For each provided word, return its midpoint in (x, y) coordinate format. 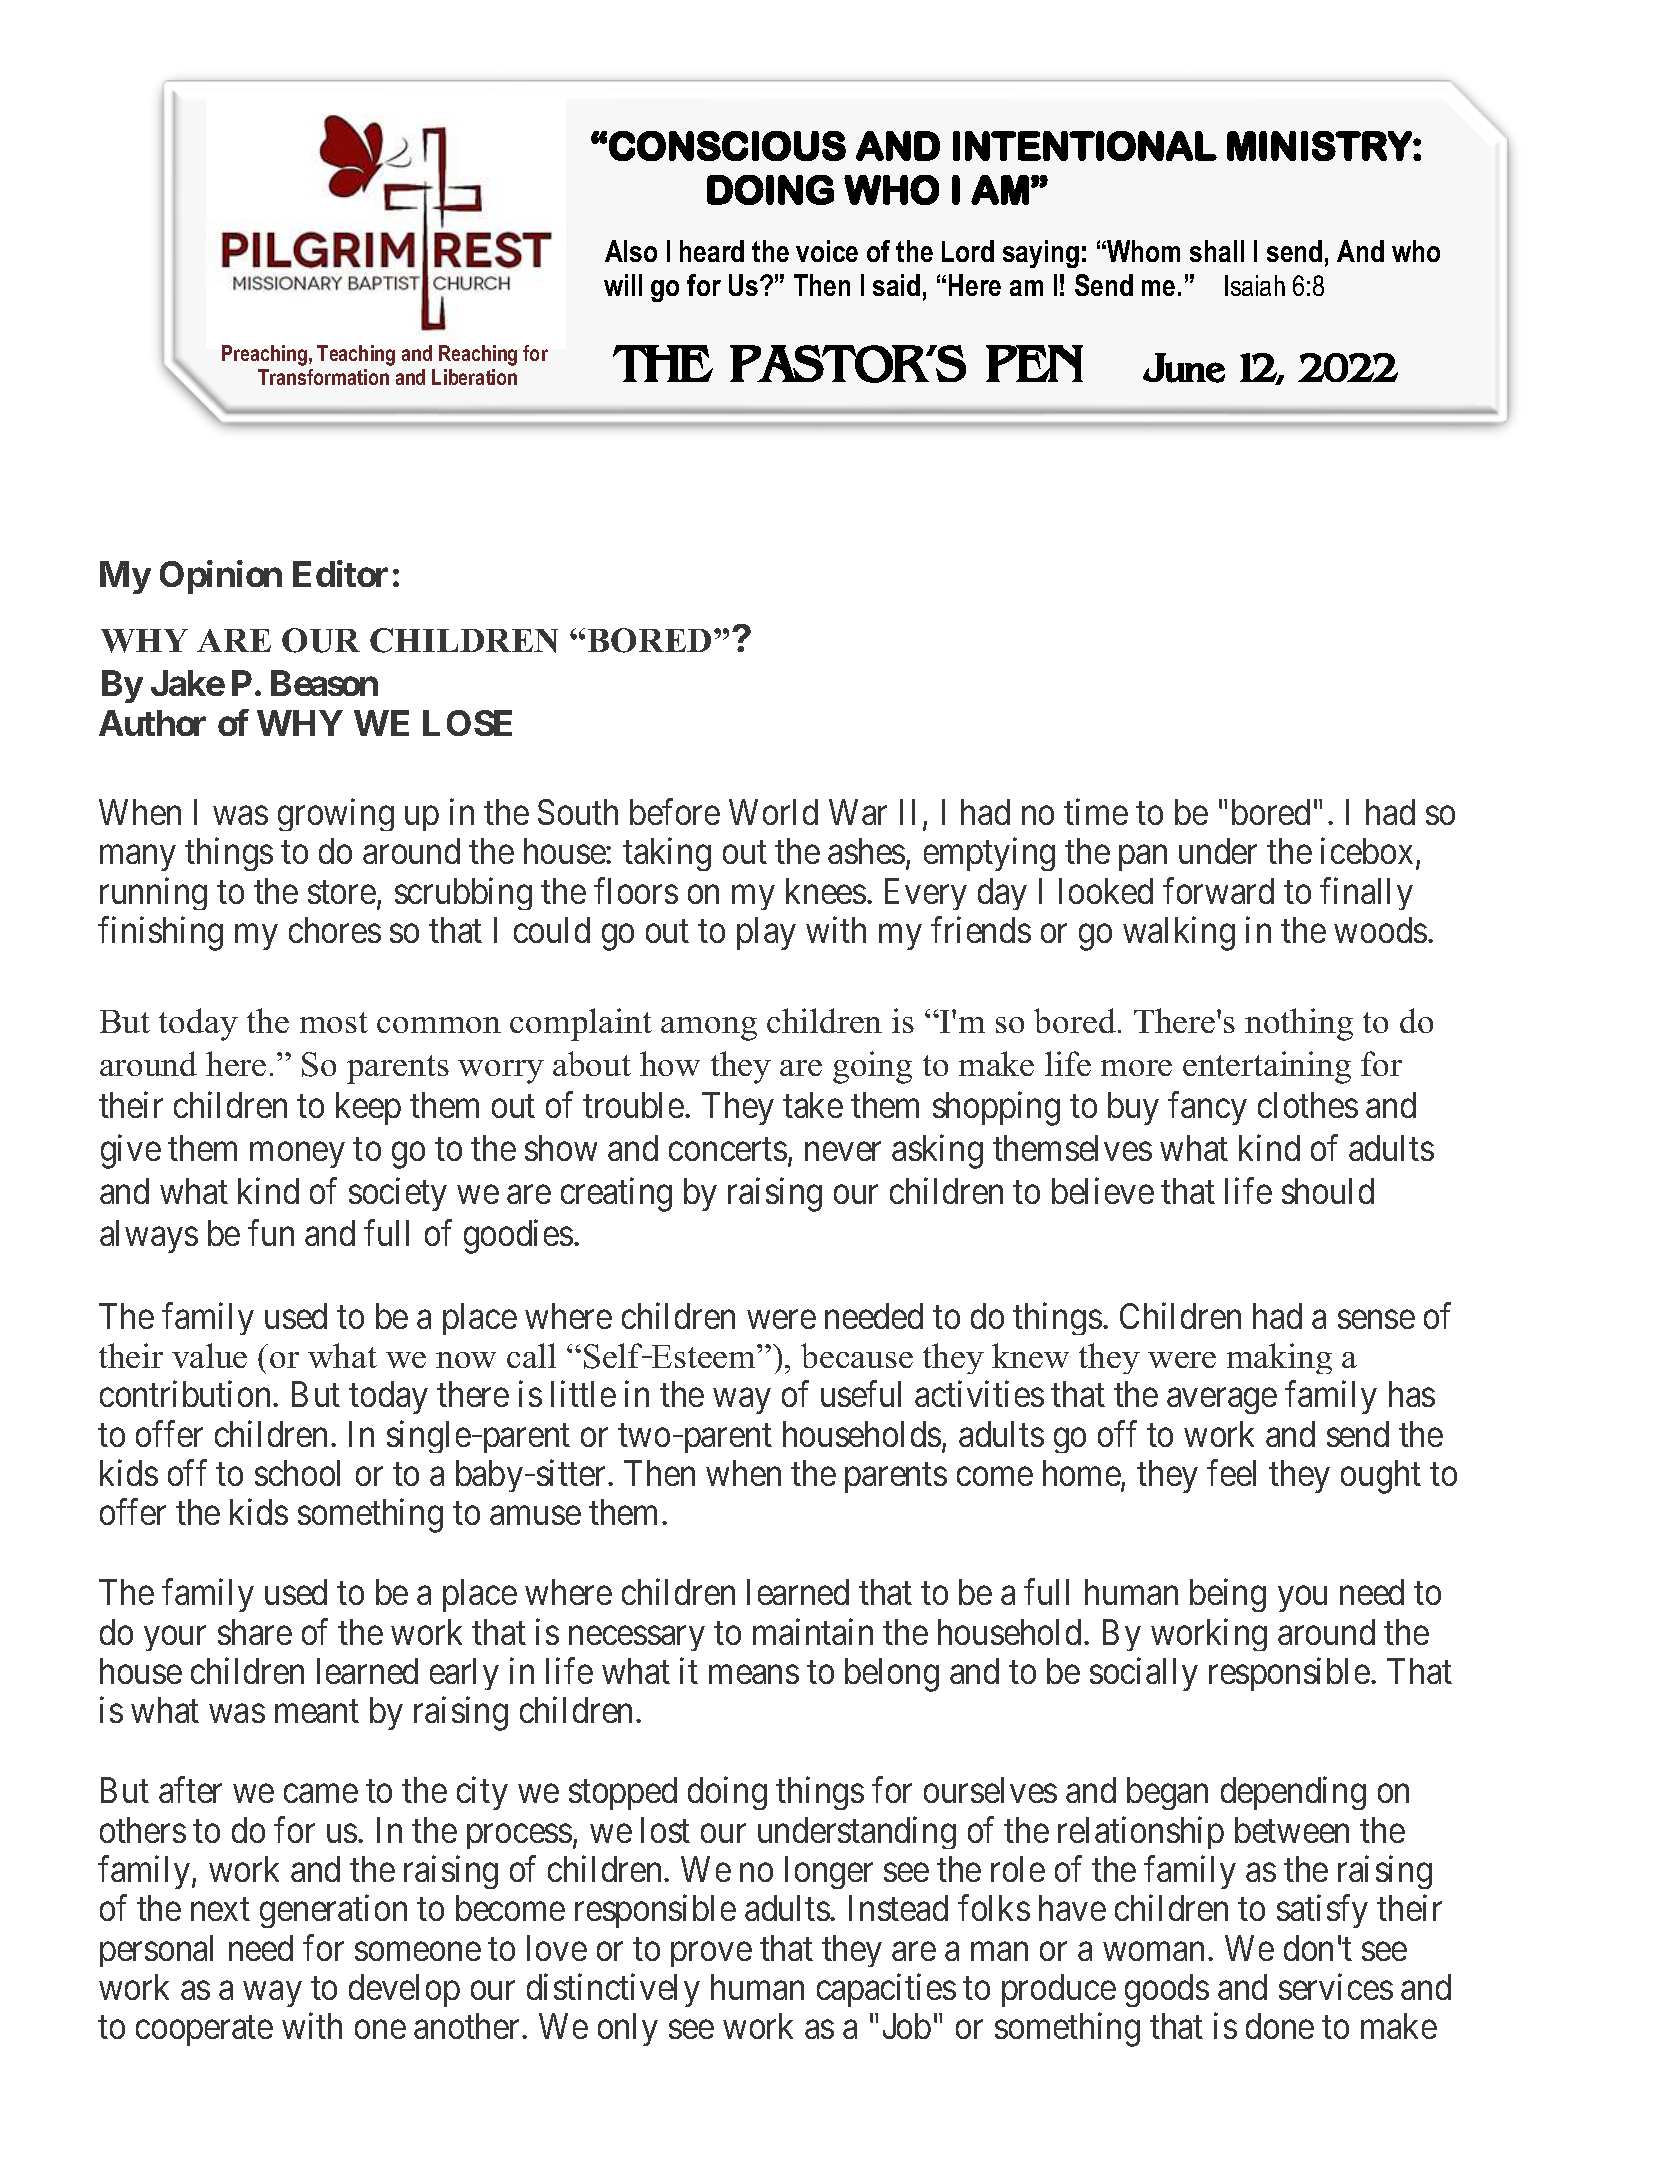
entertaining (1267, 1067)
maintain (813, 1632)
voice (827, 251)
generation (333, 1911)
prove (711, 1955)
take (813, 1105)
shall (1217, 251)
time (1096, 812)
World (773, 812)
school (297, 1473)
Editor (340, 574)
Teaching (356, 355)
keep (368, 1108)
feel (1231, 1473)
